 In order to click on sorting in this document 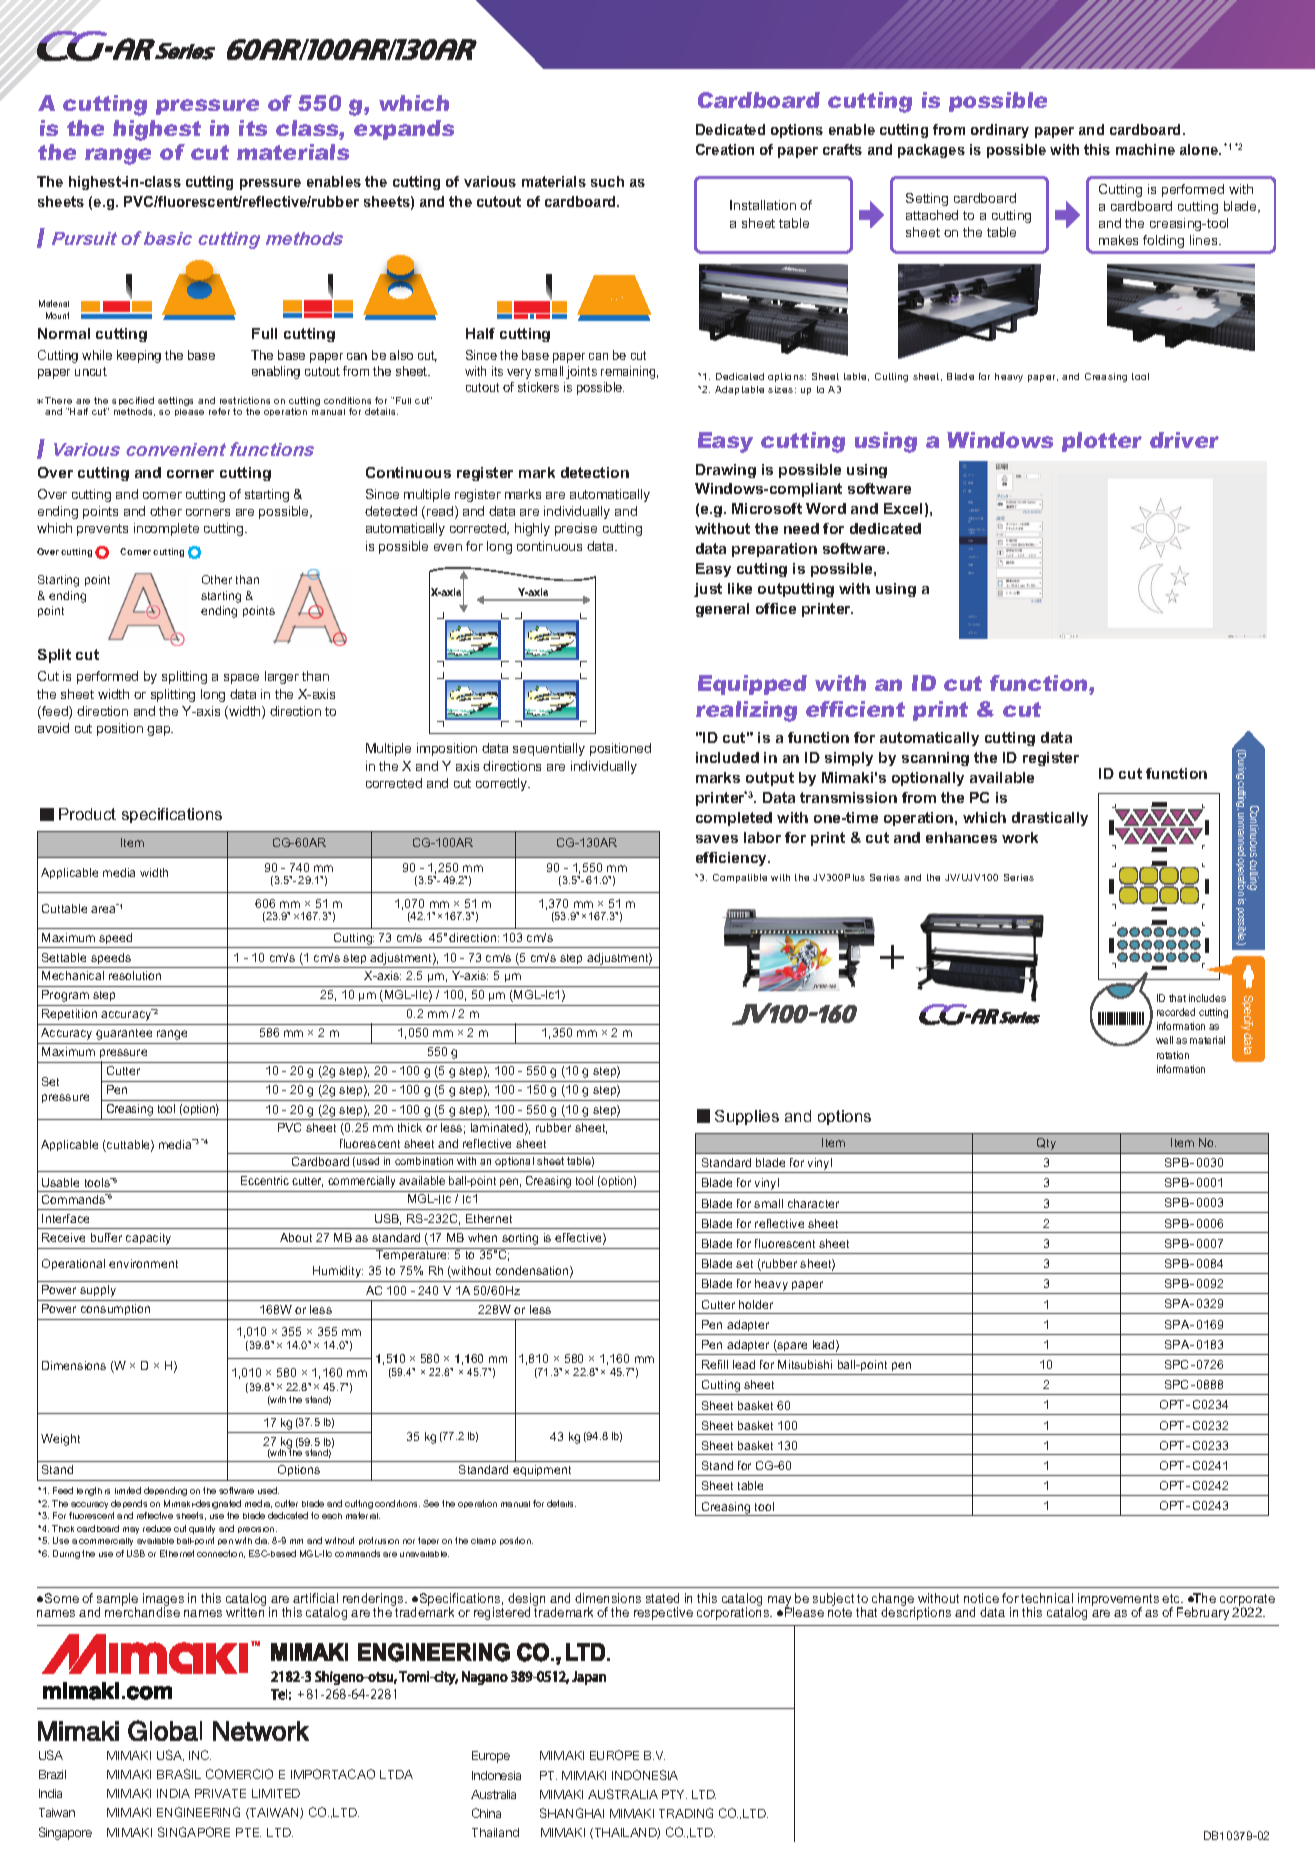, I will do `click(520, 1239)`.
